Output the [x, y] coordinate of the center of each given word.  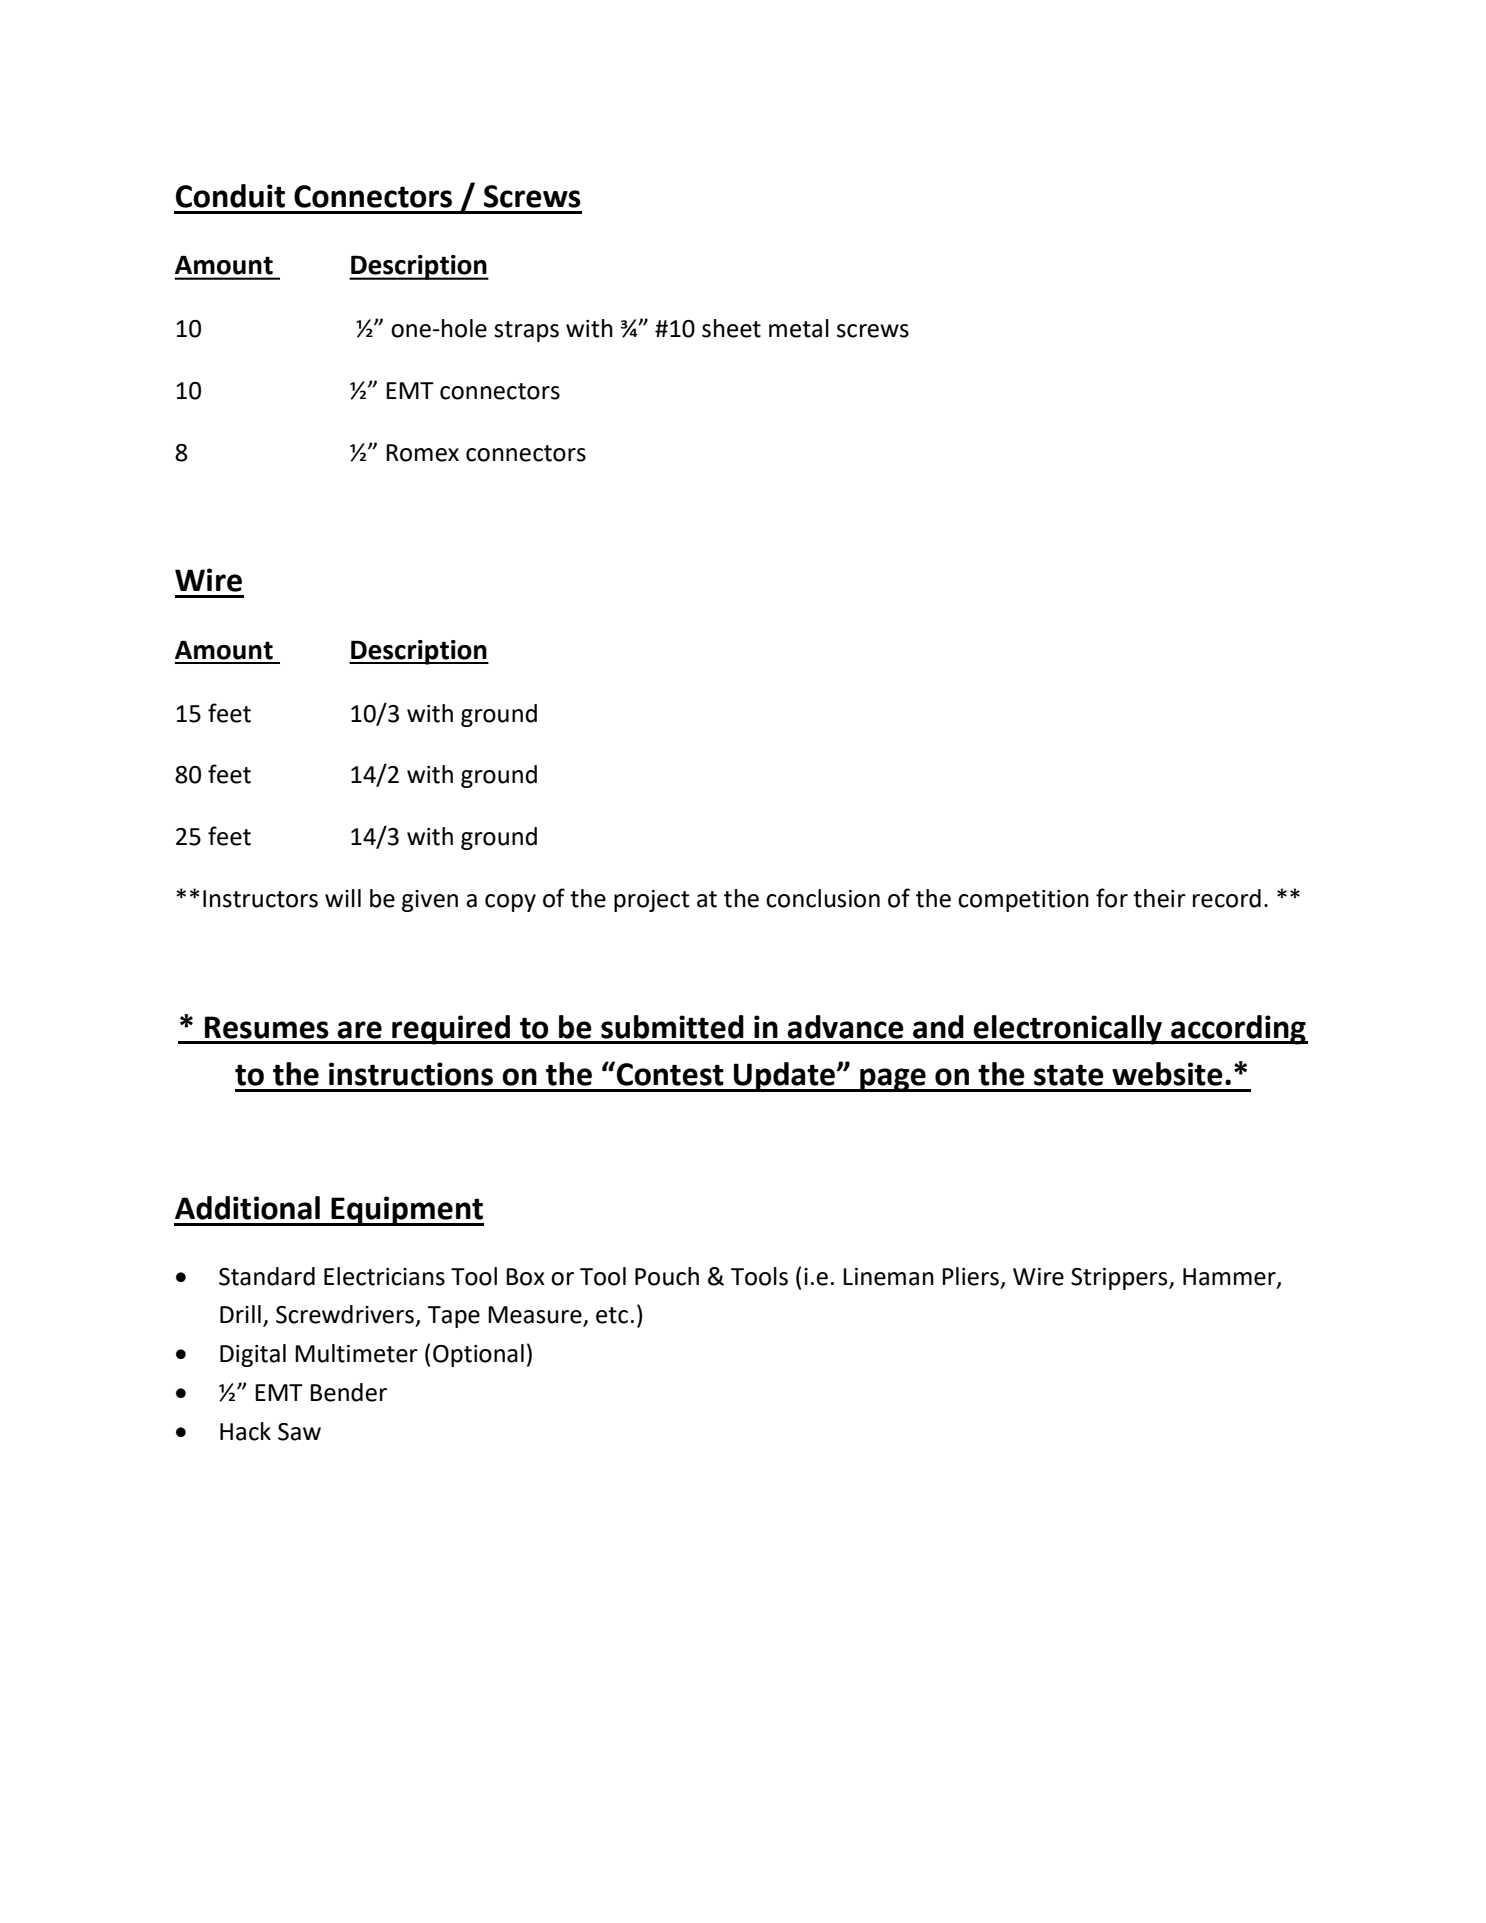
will [343, 898]
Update [784, 1077]
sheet [731, 328]
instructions [411, 1074]
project [652, 901]
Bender [348, 1392]
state [1069, 1075]
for [1112, 898]
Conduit [230, 196]
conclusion [823, 898]
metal [799, 328]
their [1159, 898]
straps [526, 331]
